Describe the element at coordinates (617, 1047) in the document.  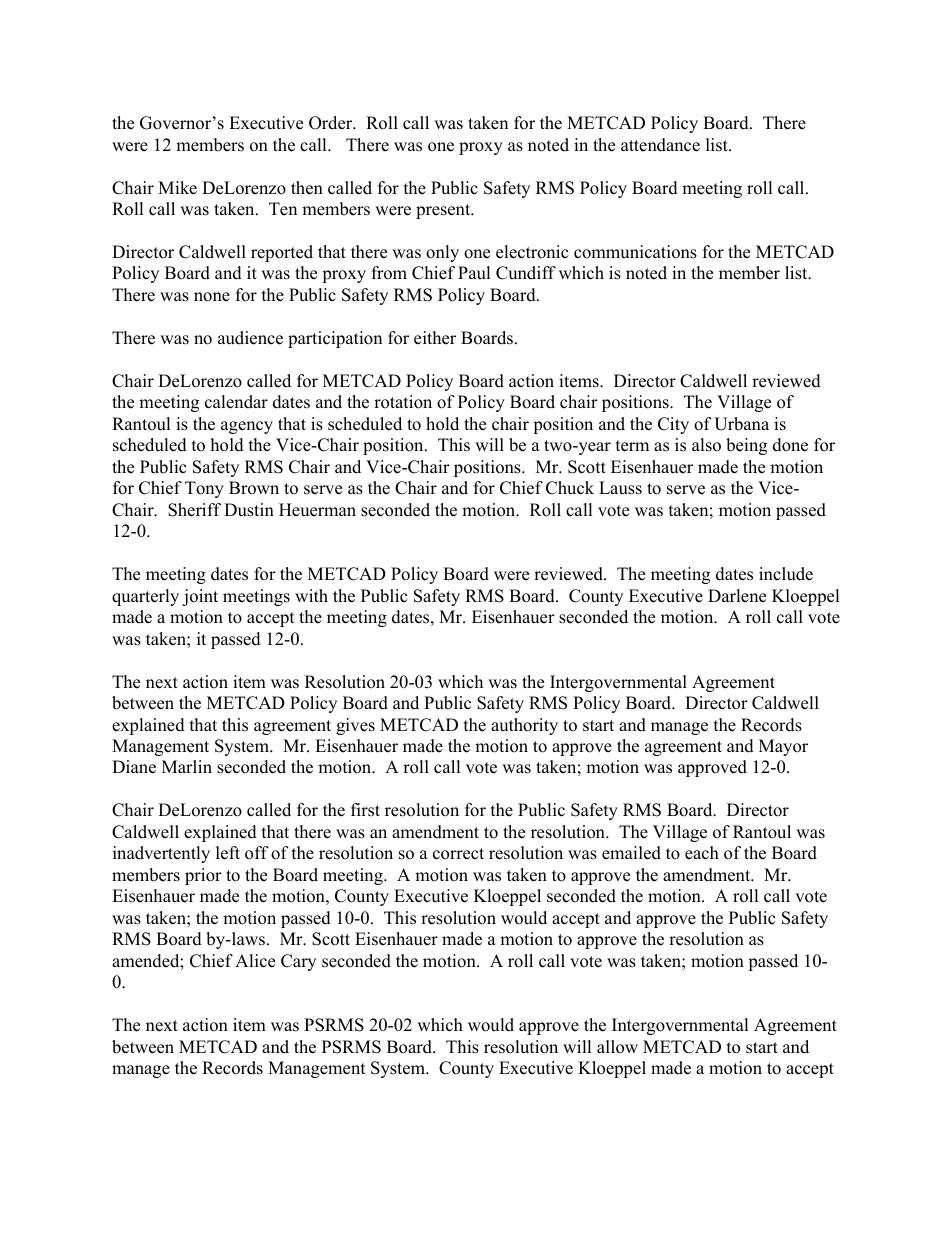
I see `allow` at that location.
